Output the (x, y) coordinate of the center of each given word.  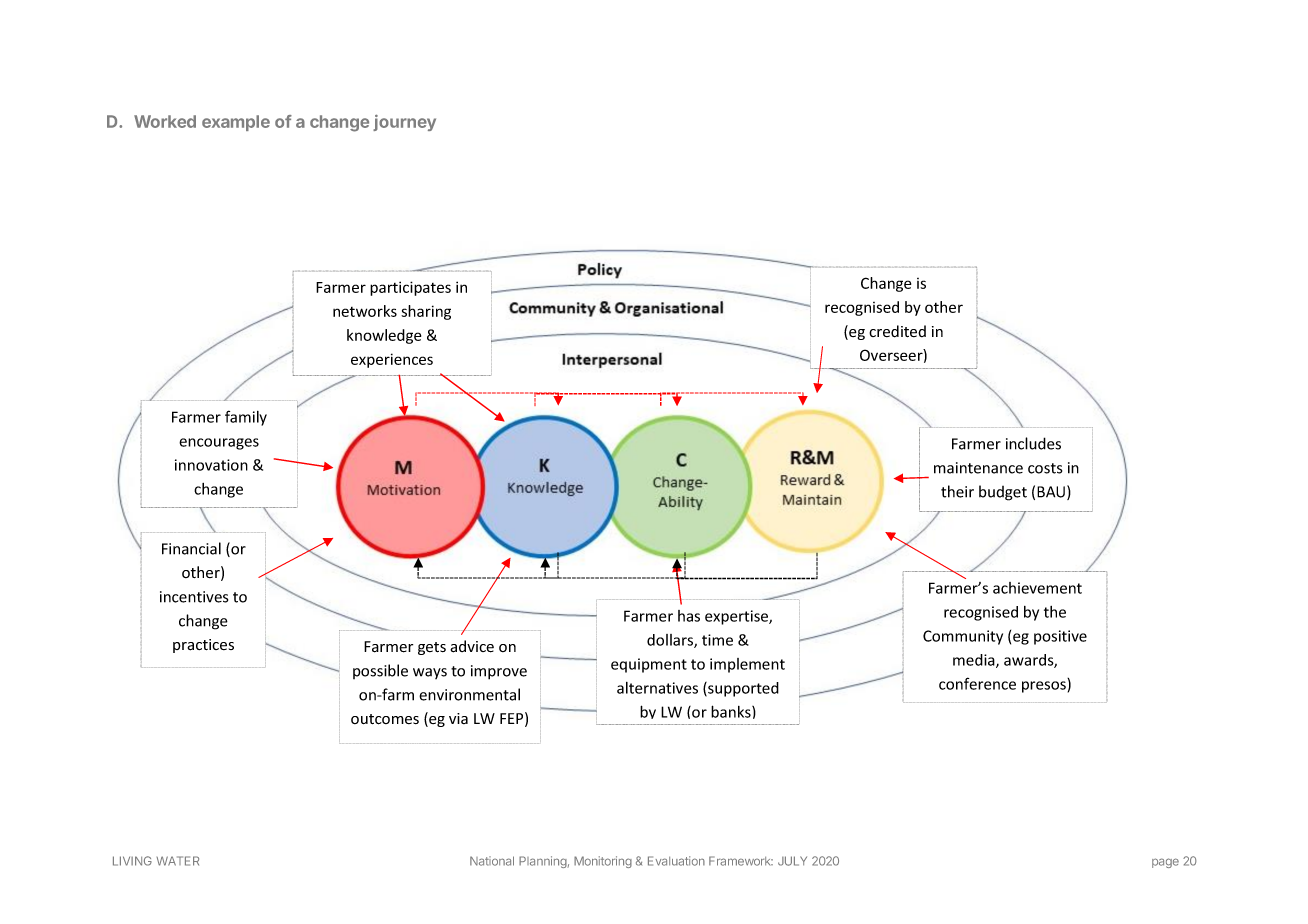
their (957, 491)
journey (404, 123)
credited (897, 331)
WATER (178, 861)
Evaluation (676, 861)
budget (1003, 493)
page (1165, 863)
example (236, 123)
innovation (211, 465)
